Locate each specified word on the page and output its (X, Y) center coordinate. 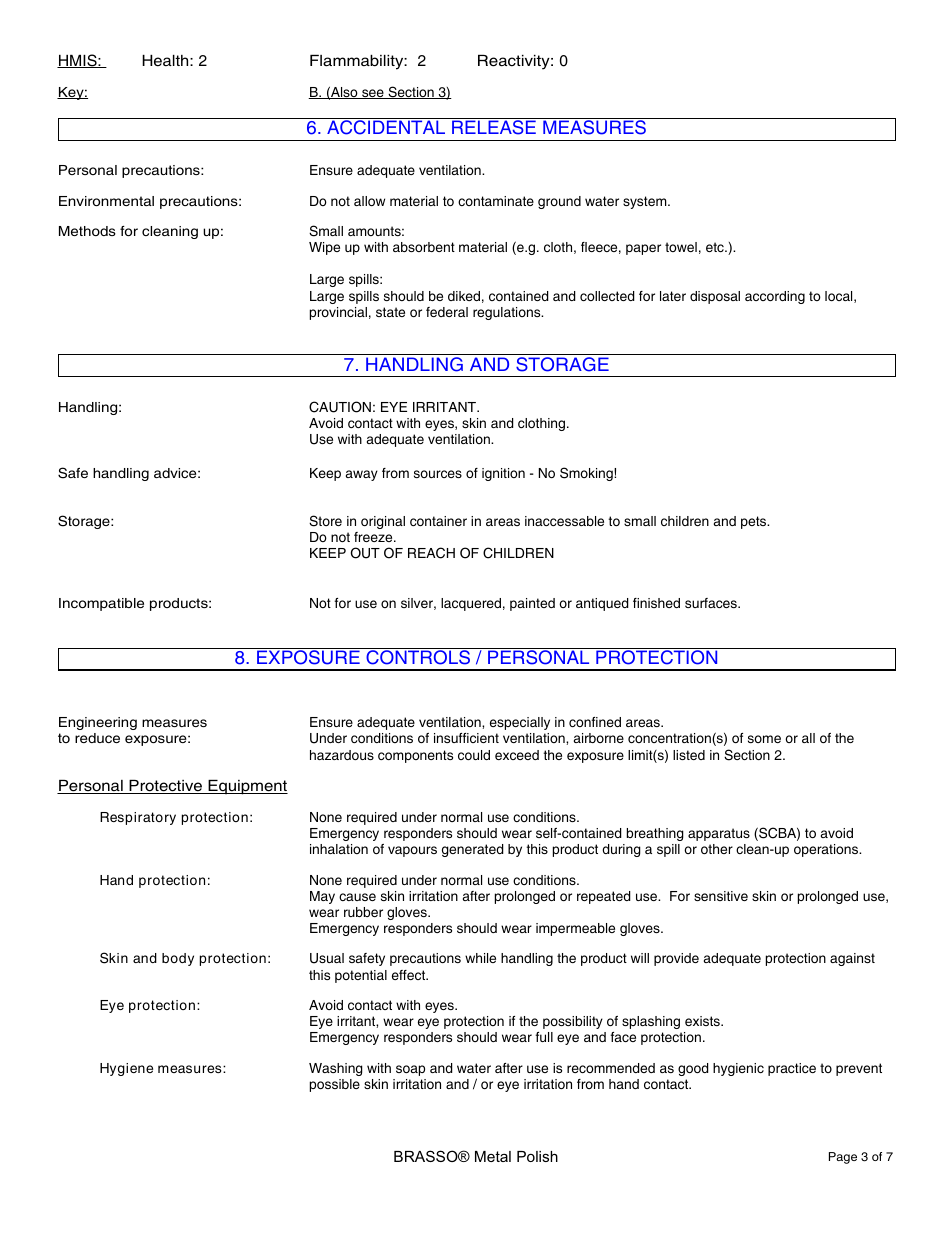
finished (656, 603)
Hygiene (126, 1069)
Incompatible (101, 604)
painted (532, 604)
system (646, 202)
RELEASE (494, 127)
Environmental (106, 201)
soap (410, 1070)
